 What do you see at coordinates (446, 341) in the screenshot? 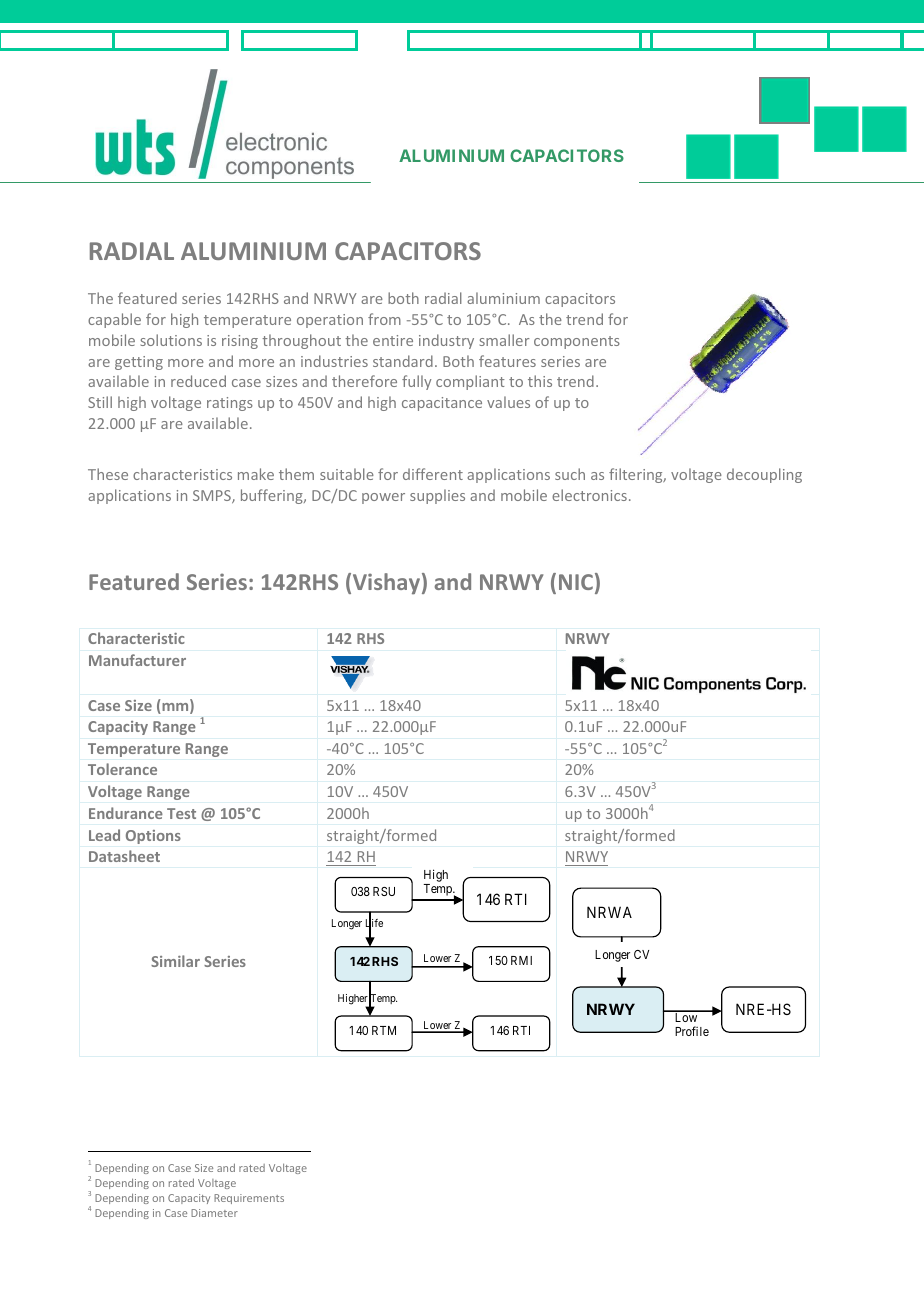
I see `industry` at bounding box center [446, 341].
